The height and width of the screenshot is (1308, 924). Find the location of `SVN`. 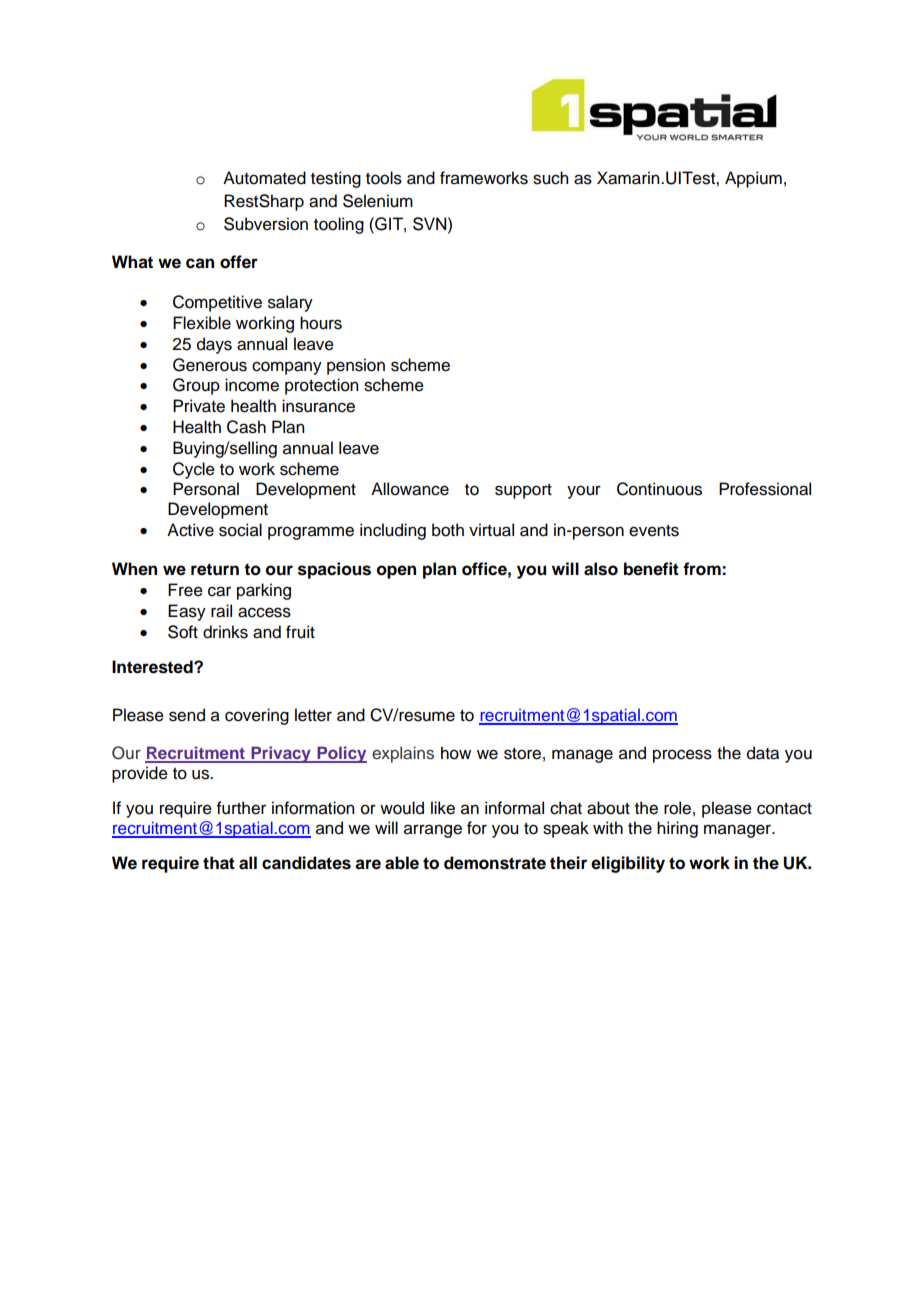

SVN is located at coordinates (431, 224).
